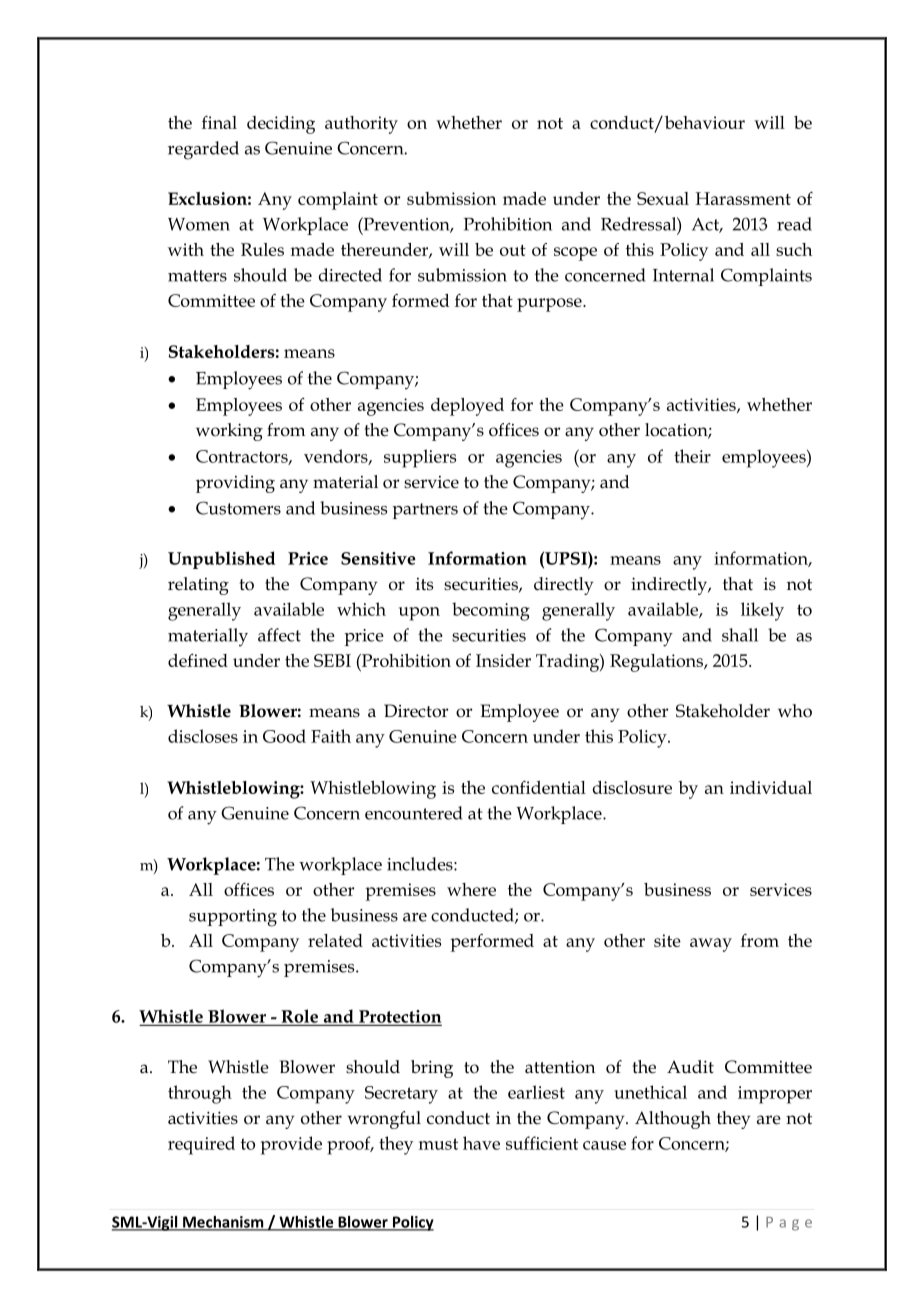 This screenshot has width=924, height=1308. Describe the element at coordinates (284, 736) in the screenshot. I see `Good` at that location.
